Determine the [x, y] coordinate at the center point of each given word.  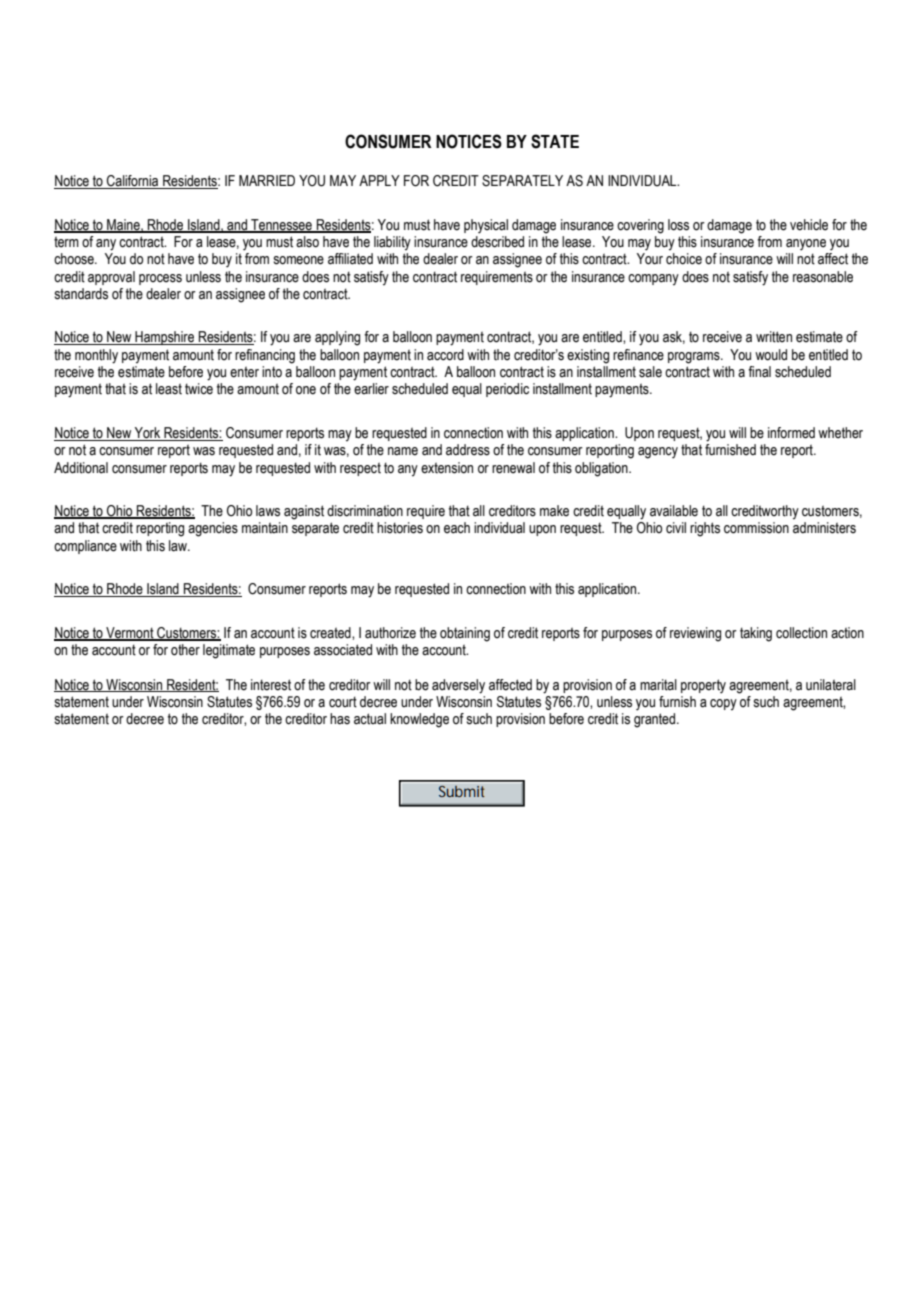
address [468, 450]
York [148, 434]
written [774, 337]
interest [271, 685]
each [457, 528]
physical [486, 226]
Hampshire [165, 338]
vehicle [809, 225]
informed [791, 433]
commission [756, 528]
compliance [85, 547]
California [133, 182]
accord [445, 355]
